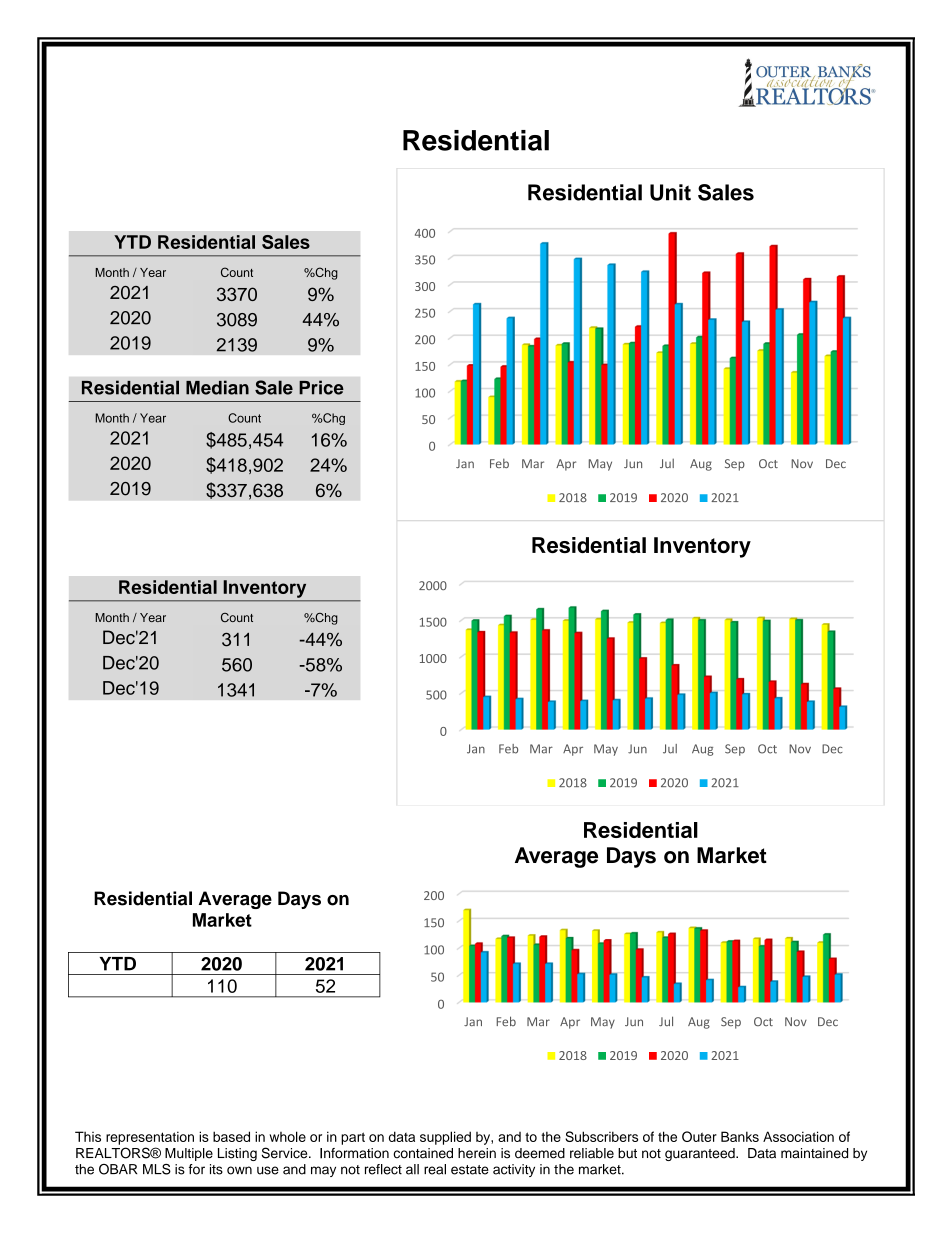  What do you see at coordinates (321, 387) in the page?
I see `Price` at bounding box center [321, 387].
